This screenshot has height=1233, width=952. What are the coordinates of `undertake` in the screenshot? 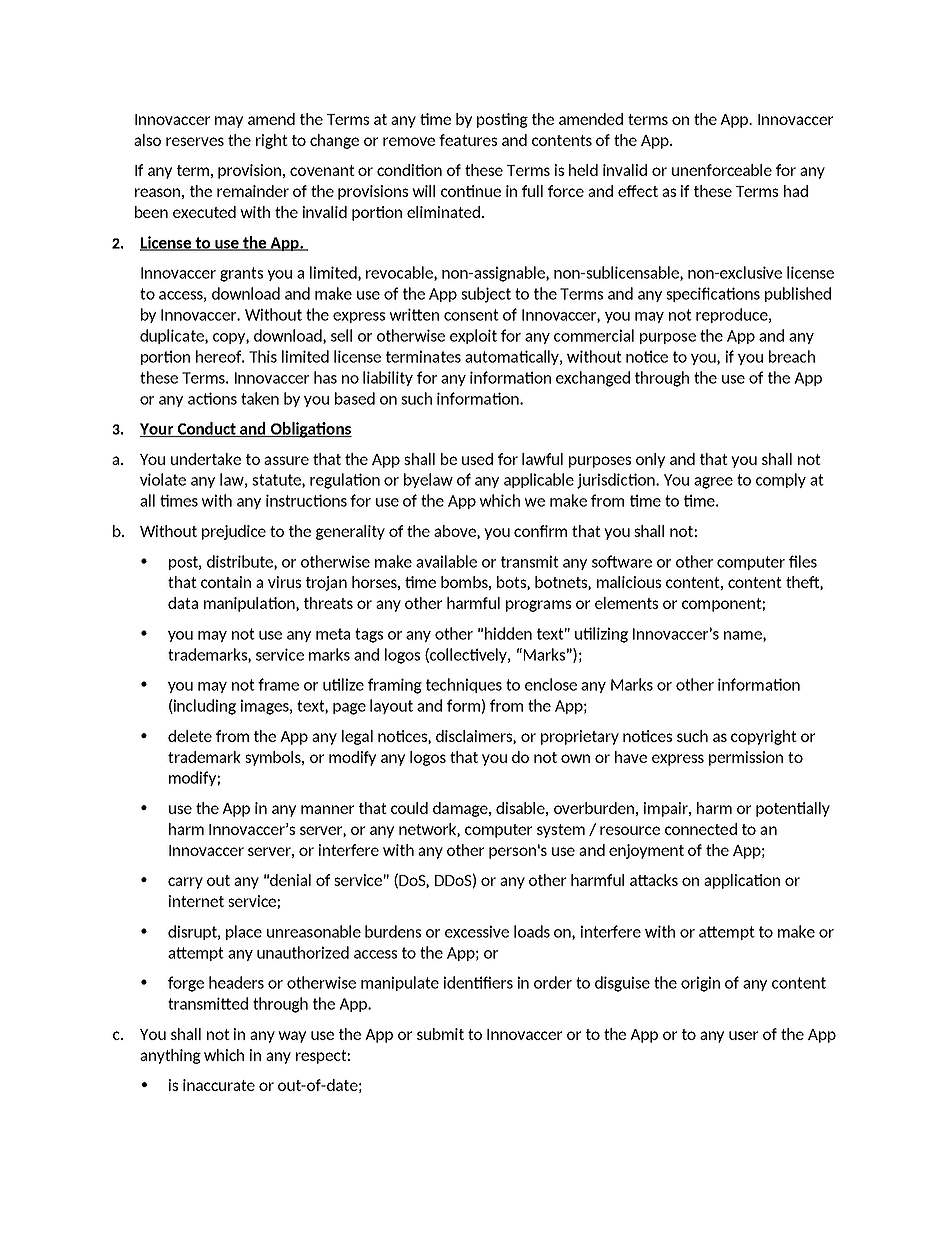 It's located at (206, 459).
